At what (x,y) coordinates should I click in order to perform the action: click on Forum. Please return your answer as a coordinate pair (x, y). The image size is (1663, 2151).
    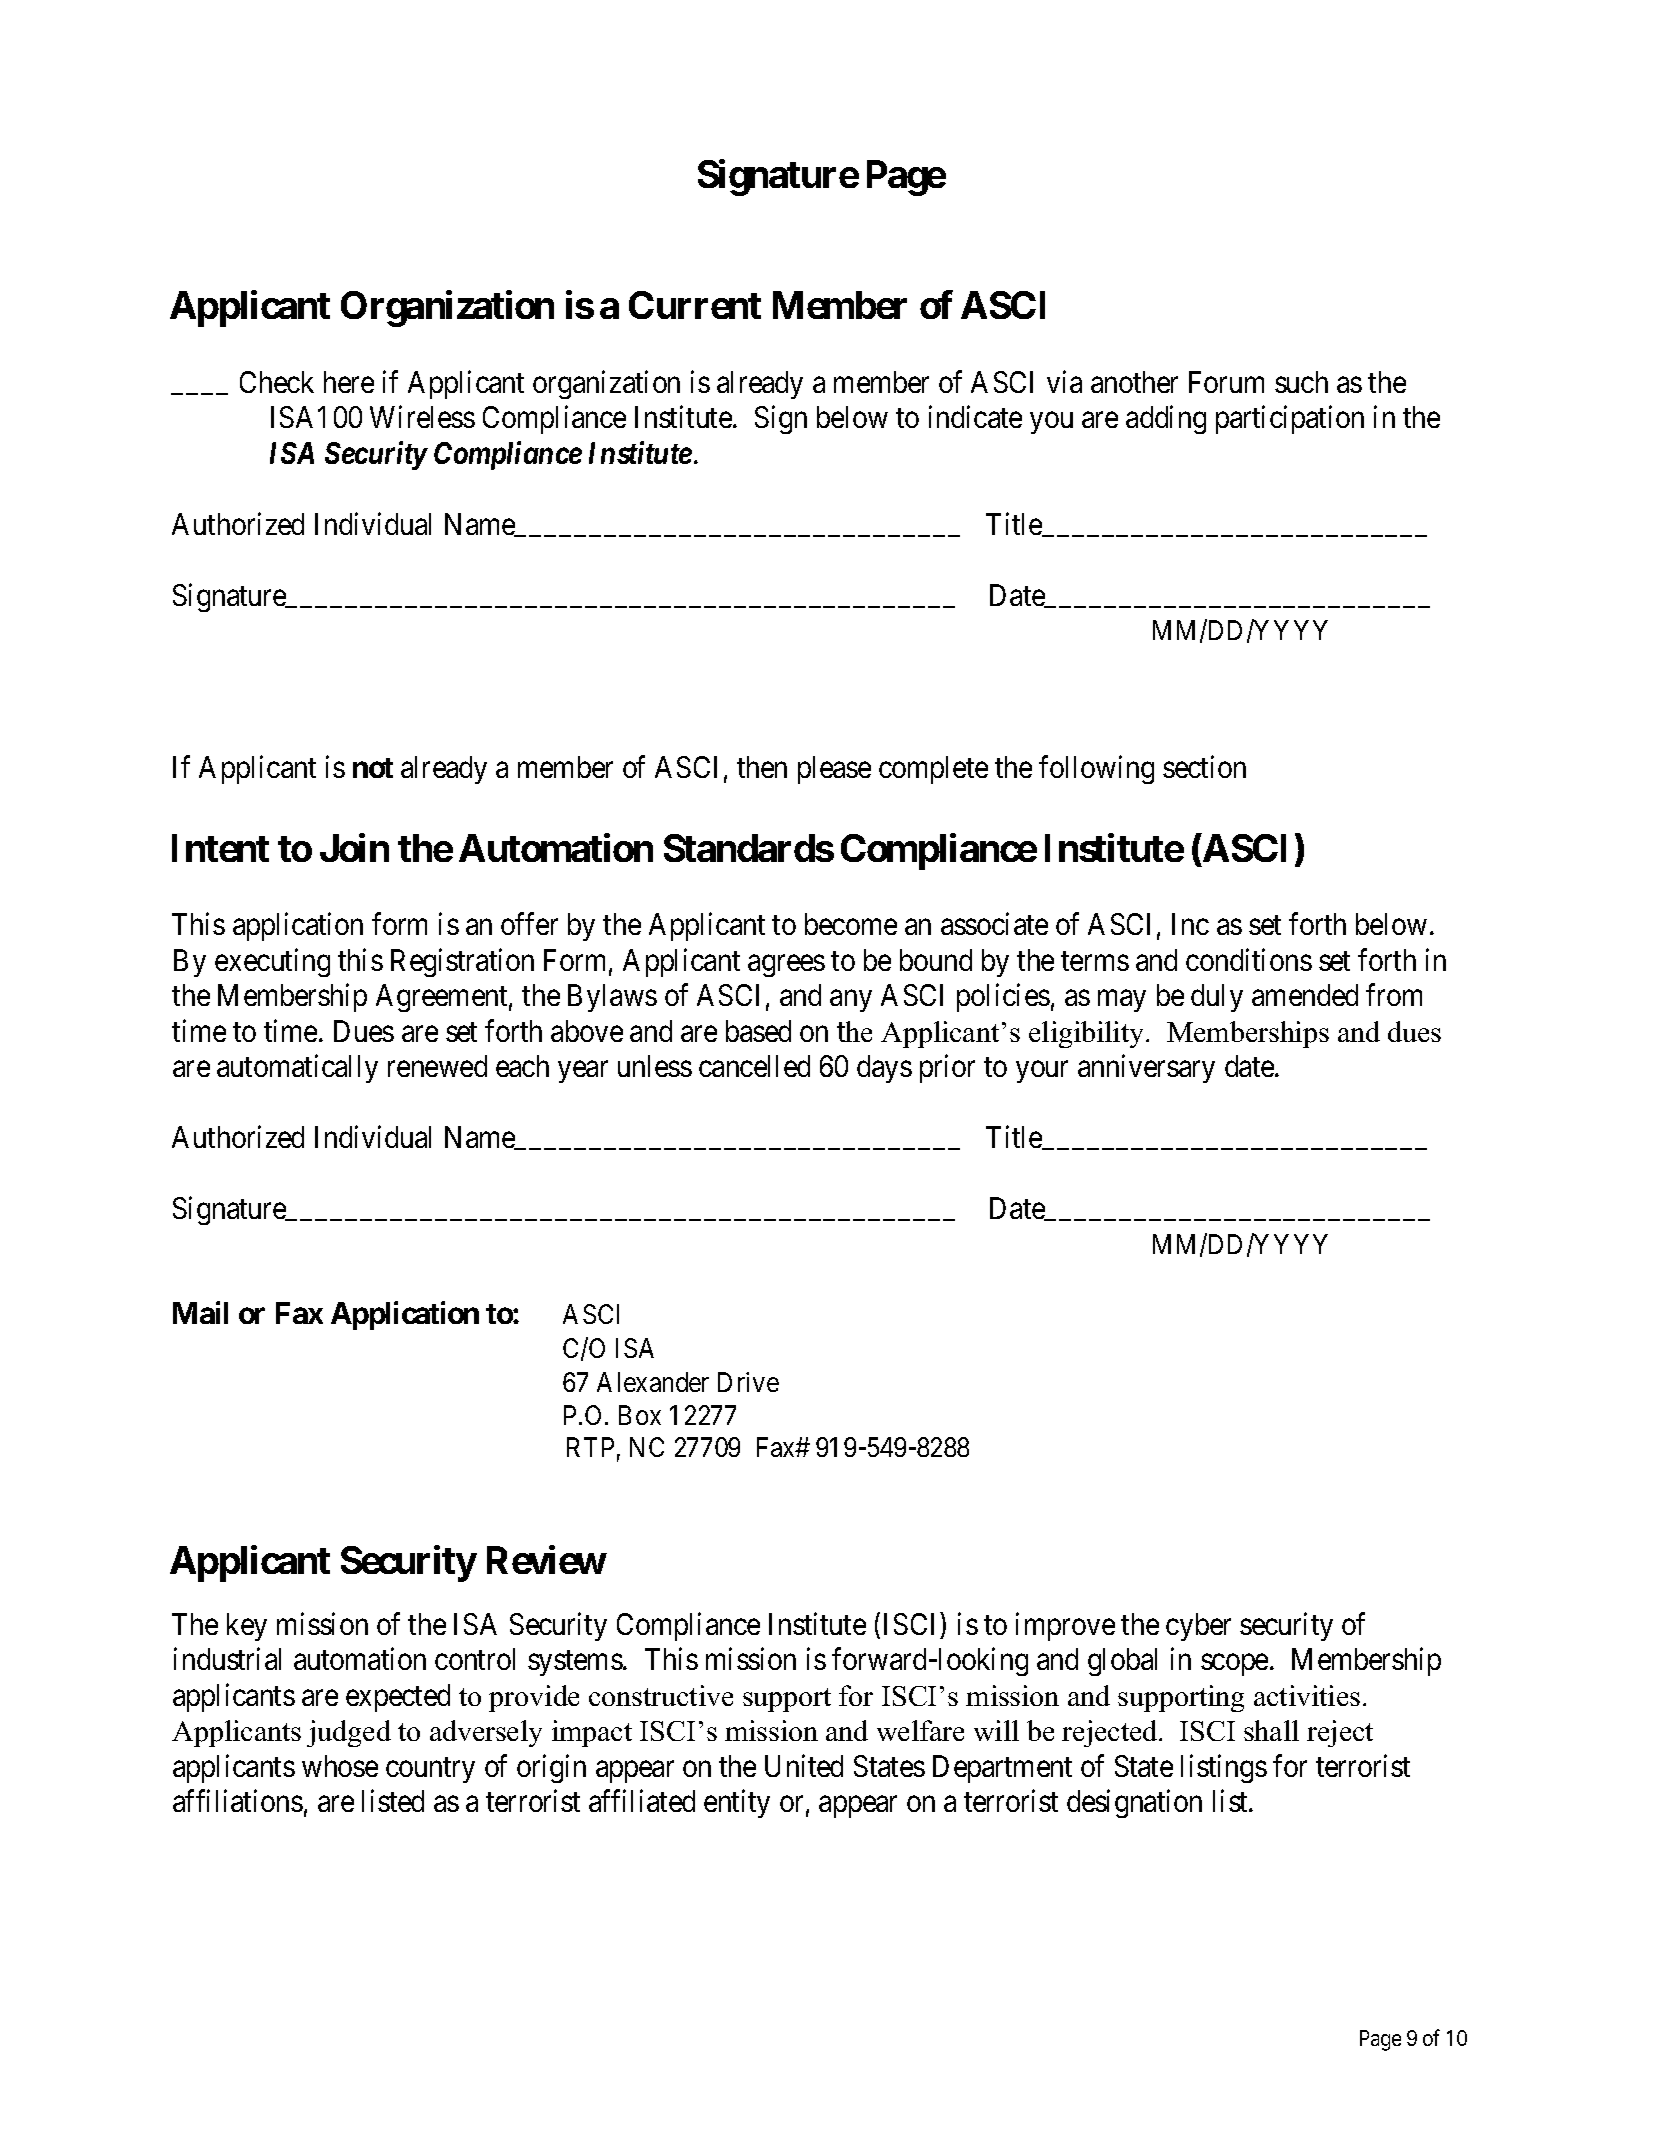
    Looking at the image, I should click on (1226, 382).
